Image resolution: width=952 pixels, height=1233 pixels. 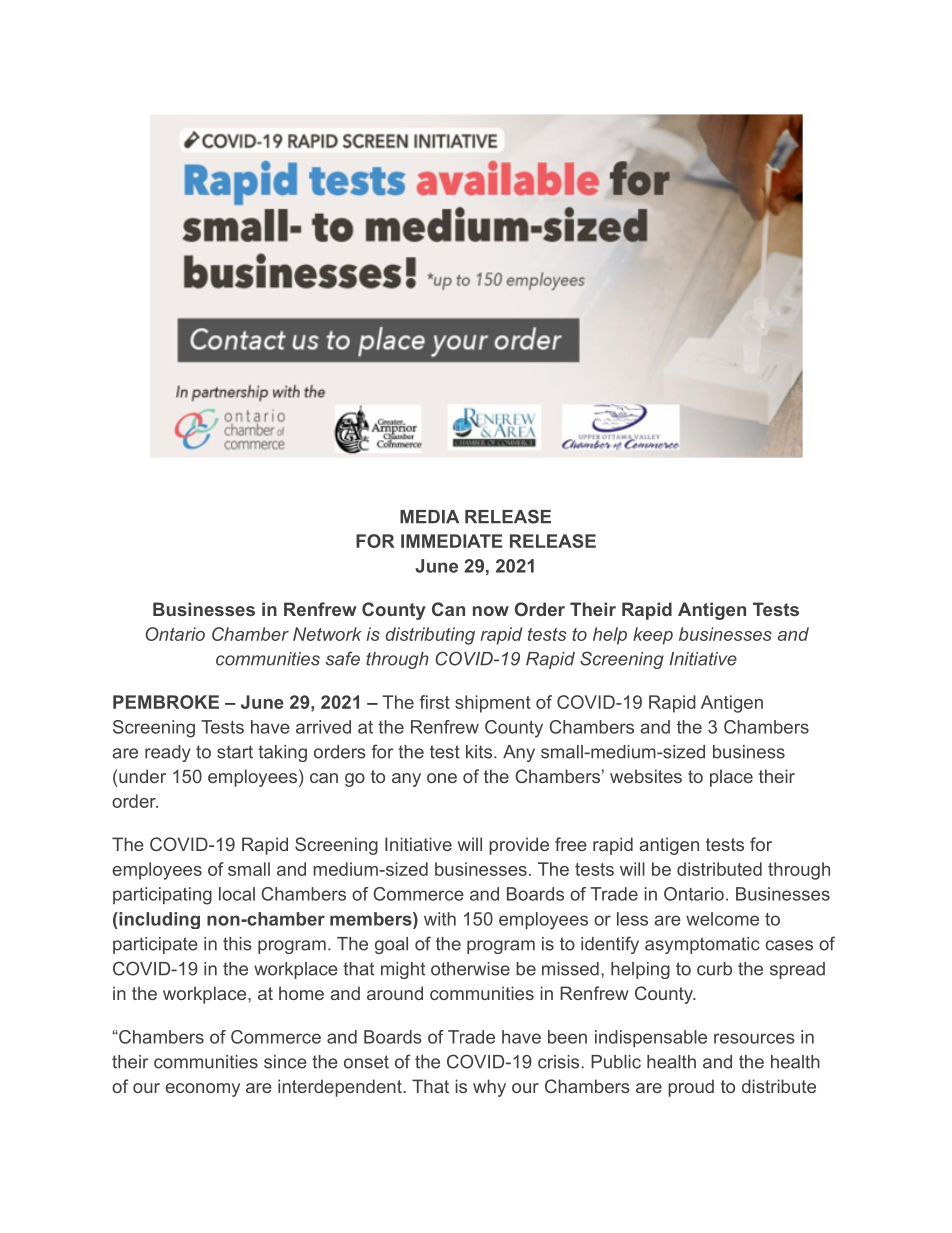 What do you see at coordinates (470, 969) in the screenshot?
I see `otherwise` at bounding box center [470, 969].
